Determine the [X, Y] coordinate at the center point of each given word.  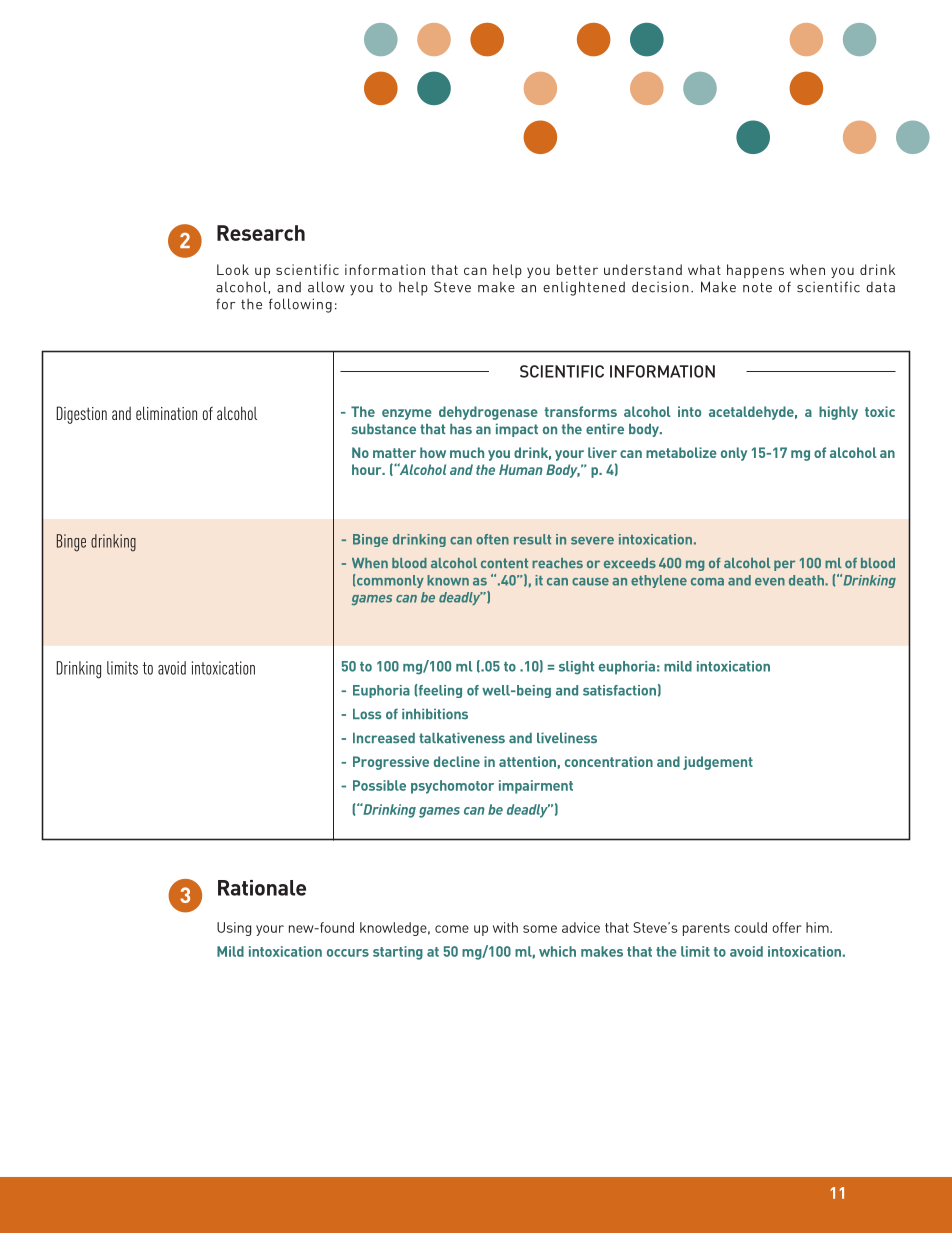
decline [457, 761]
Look [233, 269]
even [770, 582]
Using [234, 929]
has [461, 429]
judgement [718, 763]
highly [838, 413]
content [504, 563]
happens [755, 271]
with [505, 927]
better [577, 269]
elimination [166, 413]
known [448, 580]
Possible [379, 785]
